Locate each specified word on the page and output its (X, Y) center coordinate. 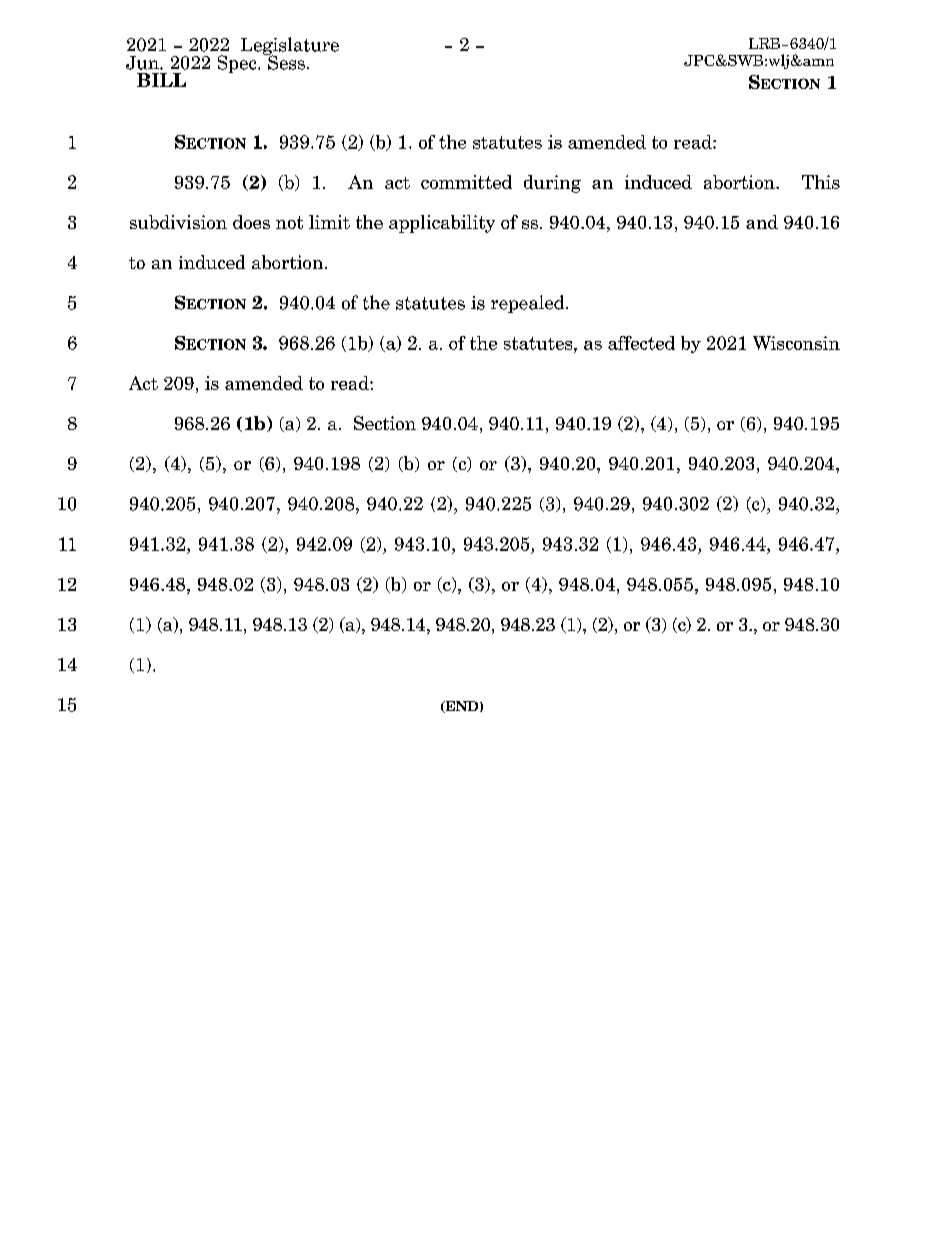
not (289, 222)
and (762, 222)
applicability (442, 224)
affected (641, 343)
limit (329, 222)
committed (466, 182)
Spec (238, 64)
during (552, 184)
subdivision (178, 222)
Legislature (290, 47)
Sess (285, 61)
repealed (529, 304)
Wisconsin (796, 343)
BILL (161, 80)
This (821, 182)
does (251, 222)
